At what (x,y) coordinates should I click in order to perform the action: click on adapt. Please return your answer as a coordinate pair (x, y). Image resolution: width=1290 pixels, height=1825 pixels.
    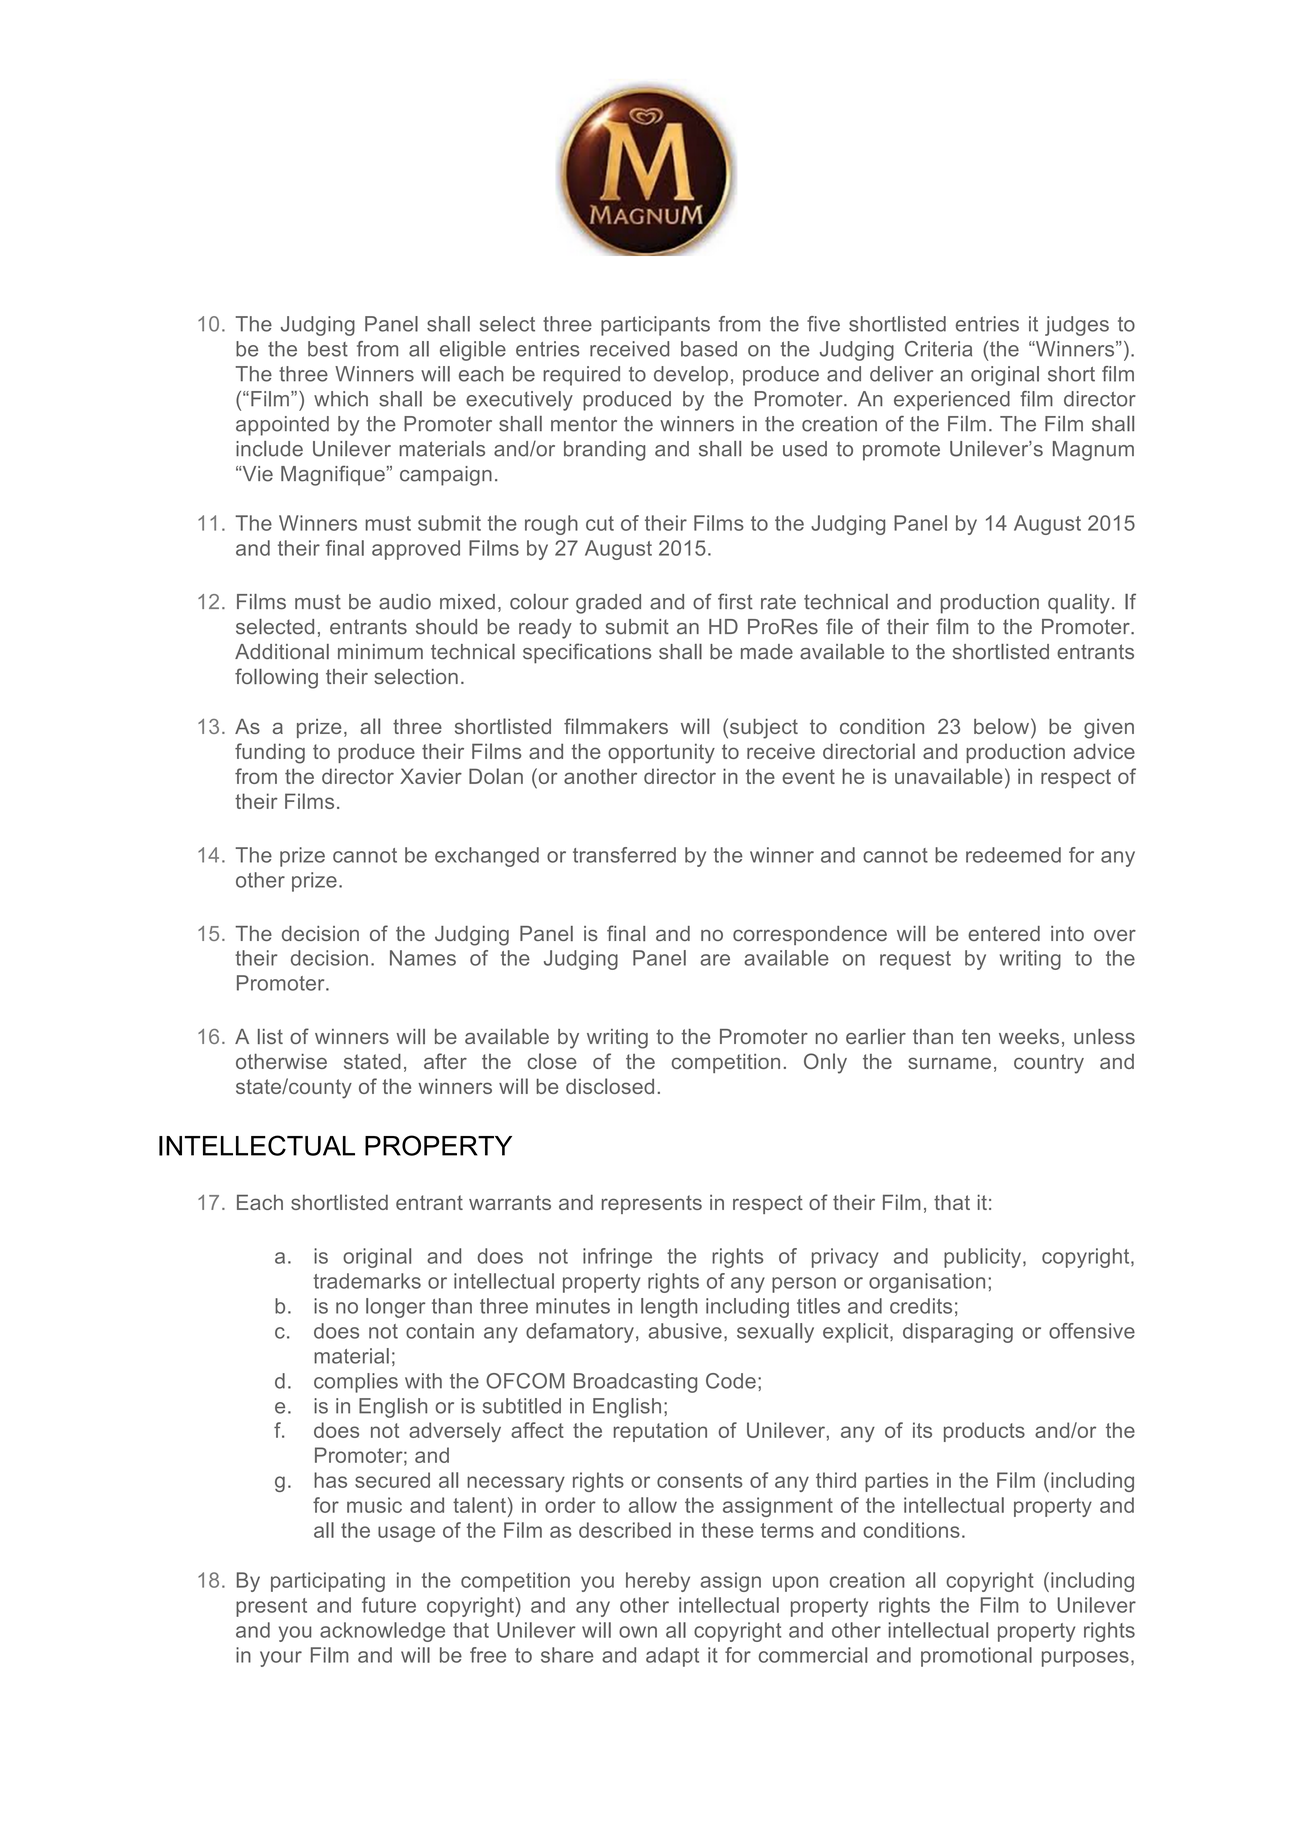
    Looking at the image, I should click on (672, 1657).
